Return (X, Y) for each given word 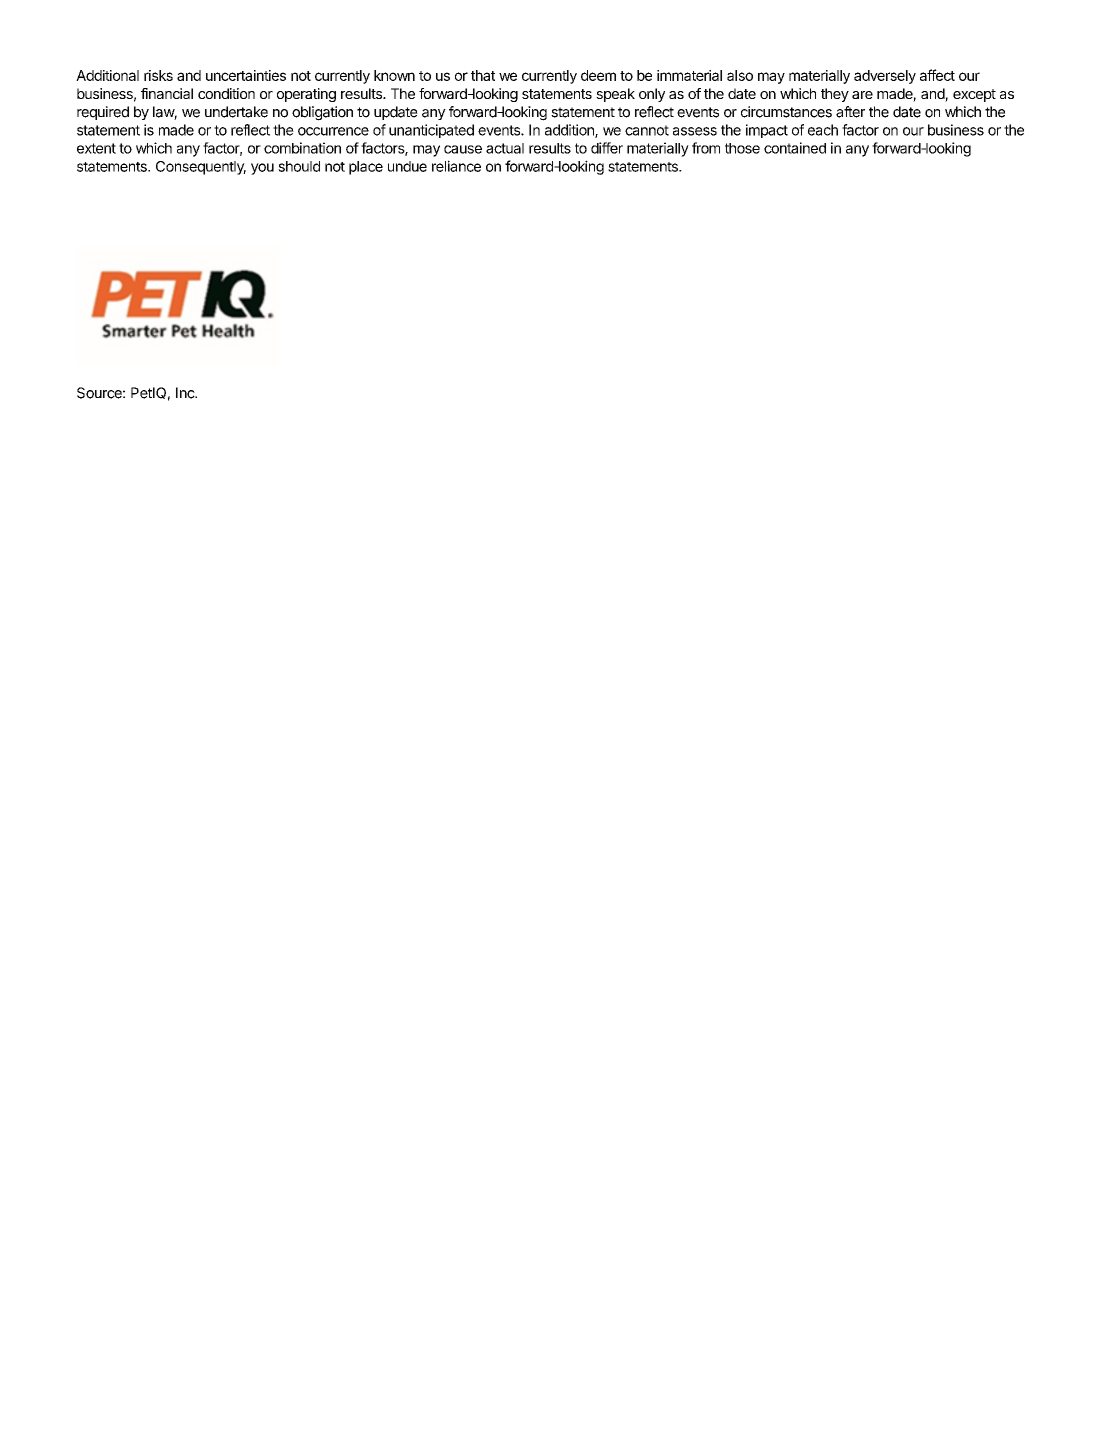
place (366, 168)
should (299, 166)
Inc (186, 393)
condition (226, 93)
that (483, 75)
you (262, 169)
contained (795, 148)
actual (505, 148)
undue (407, 166)
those (742, 148)
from (706, 148)
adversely (885, 77)
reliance (456, 166)
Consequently (201, 168)
